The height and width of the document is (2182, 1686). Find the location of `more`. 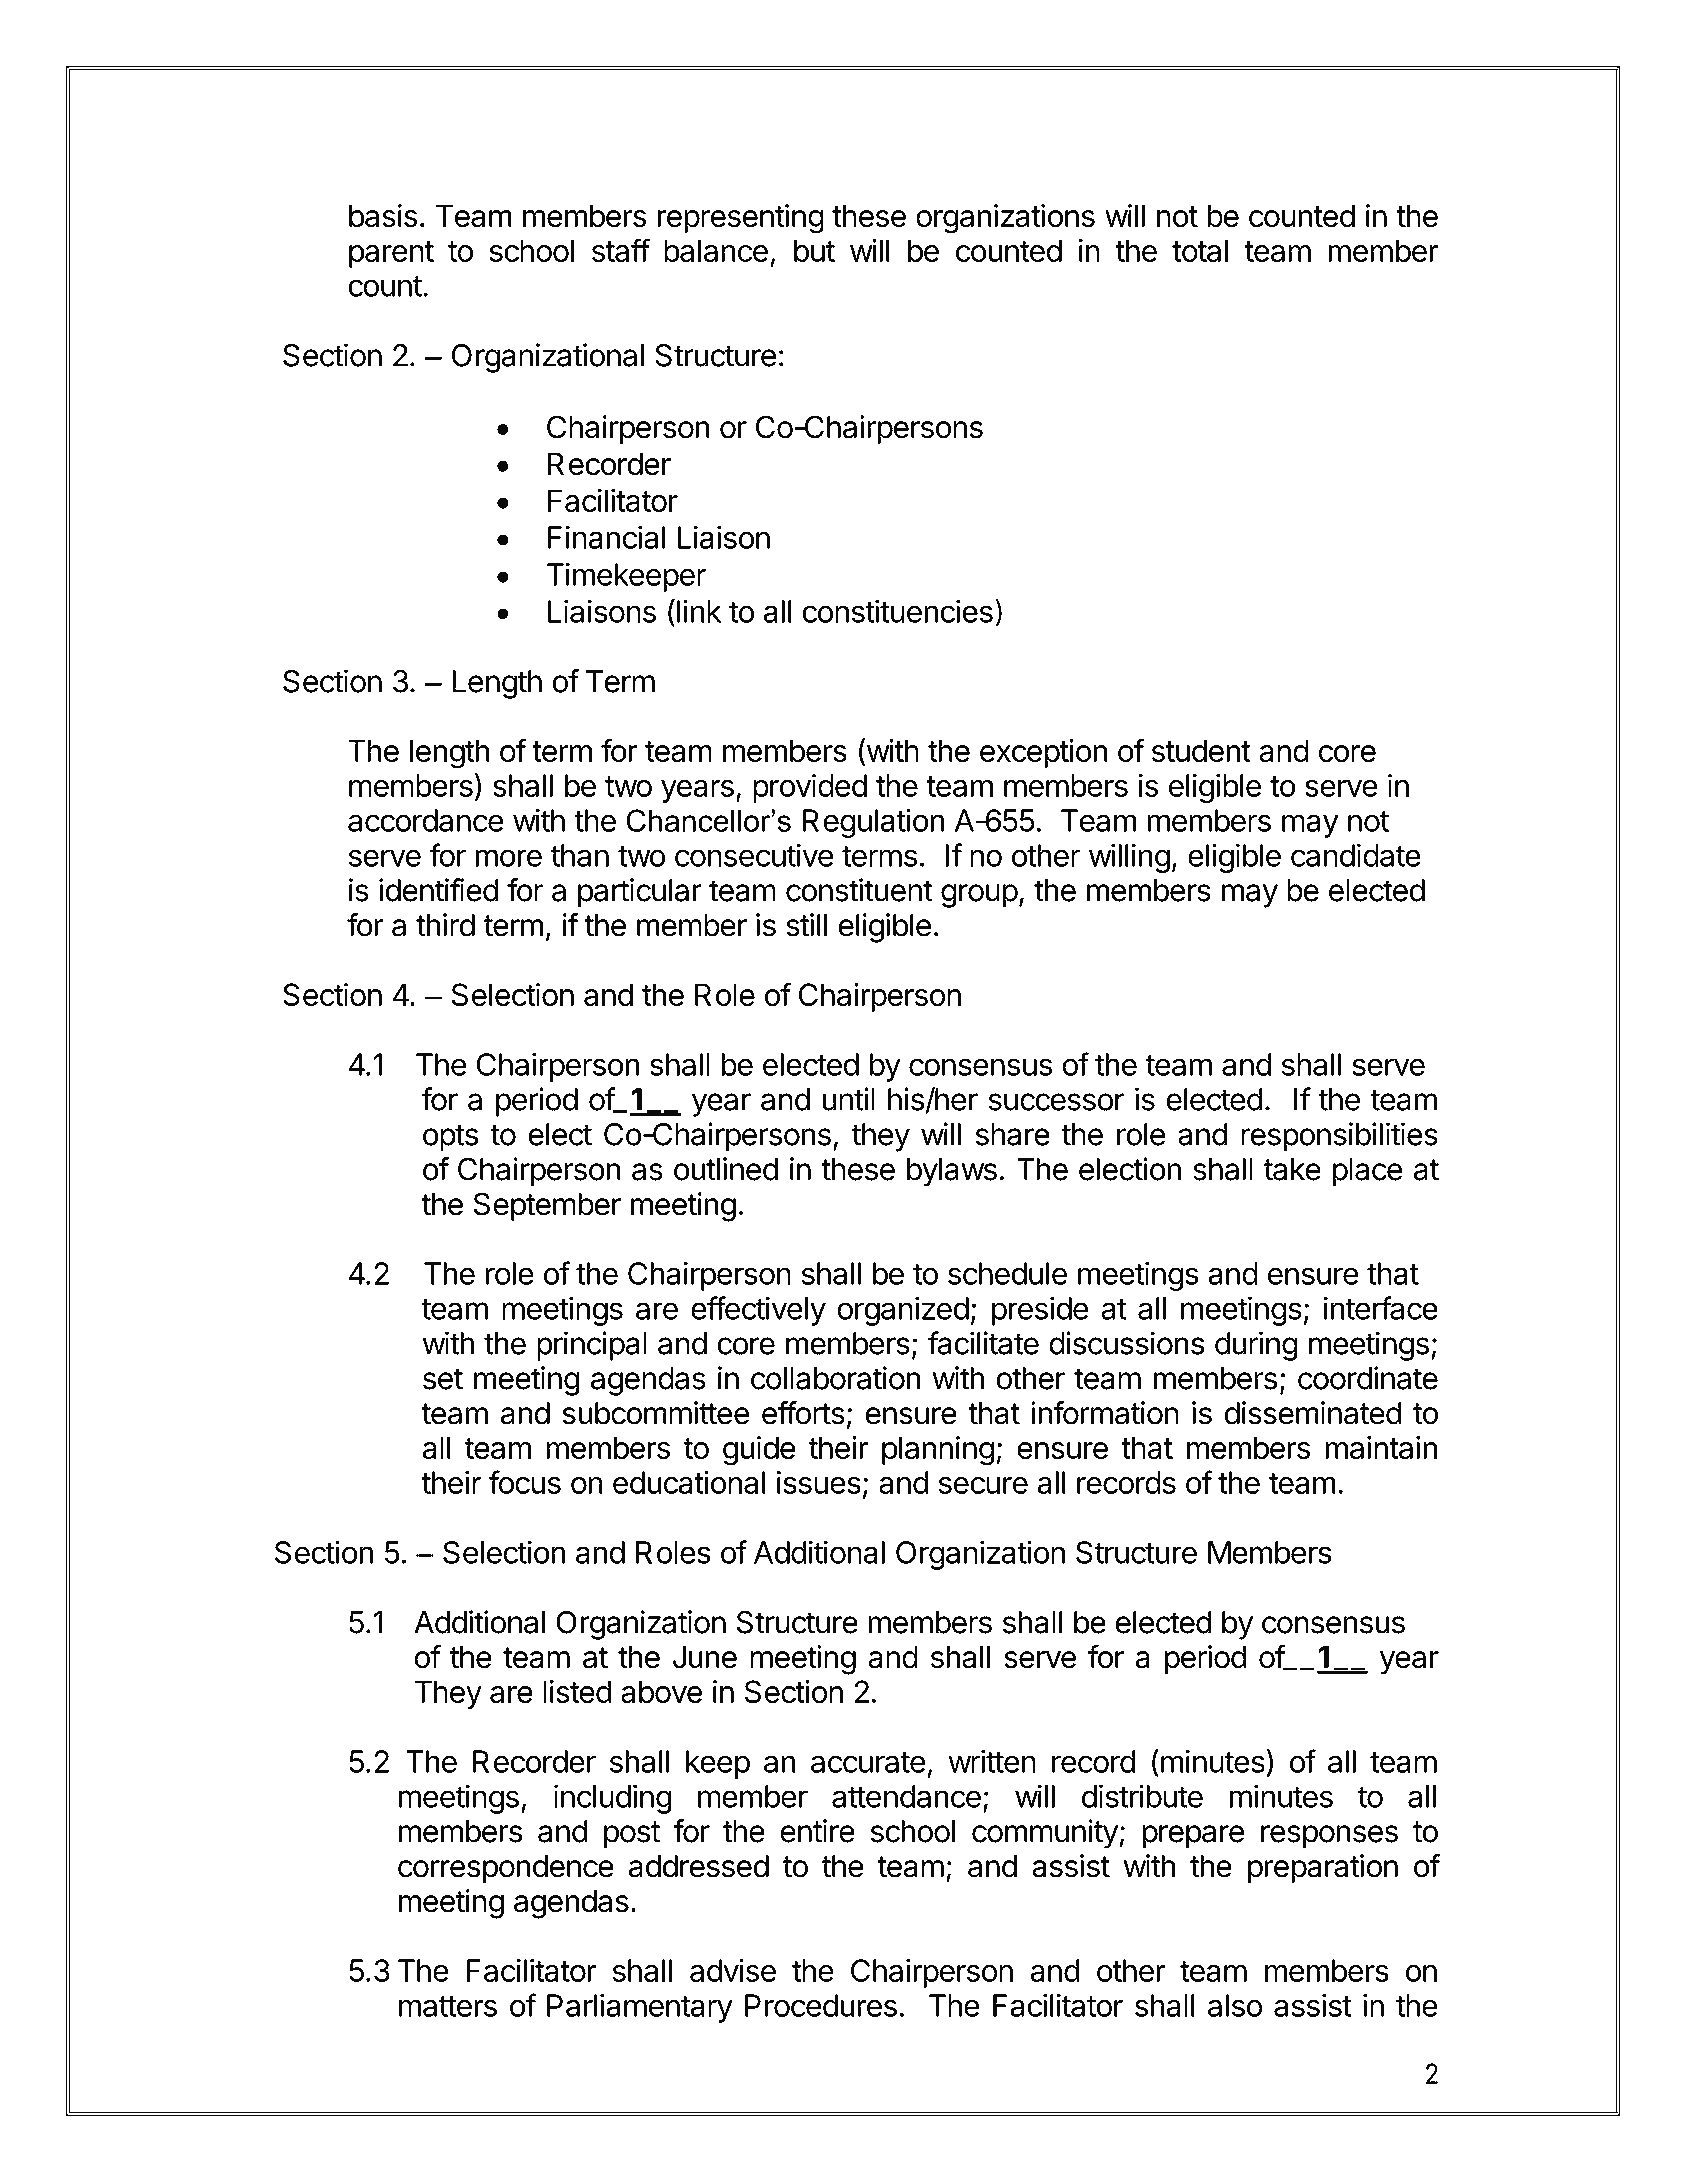

more is located at coordinates (508, 858).
